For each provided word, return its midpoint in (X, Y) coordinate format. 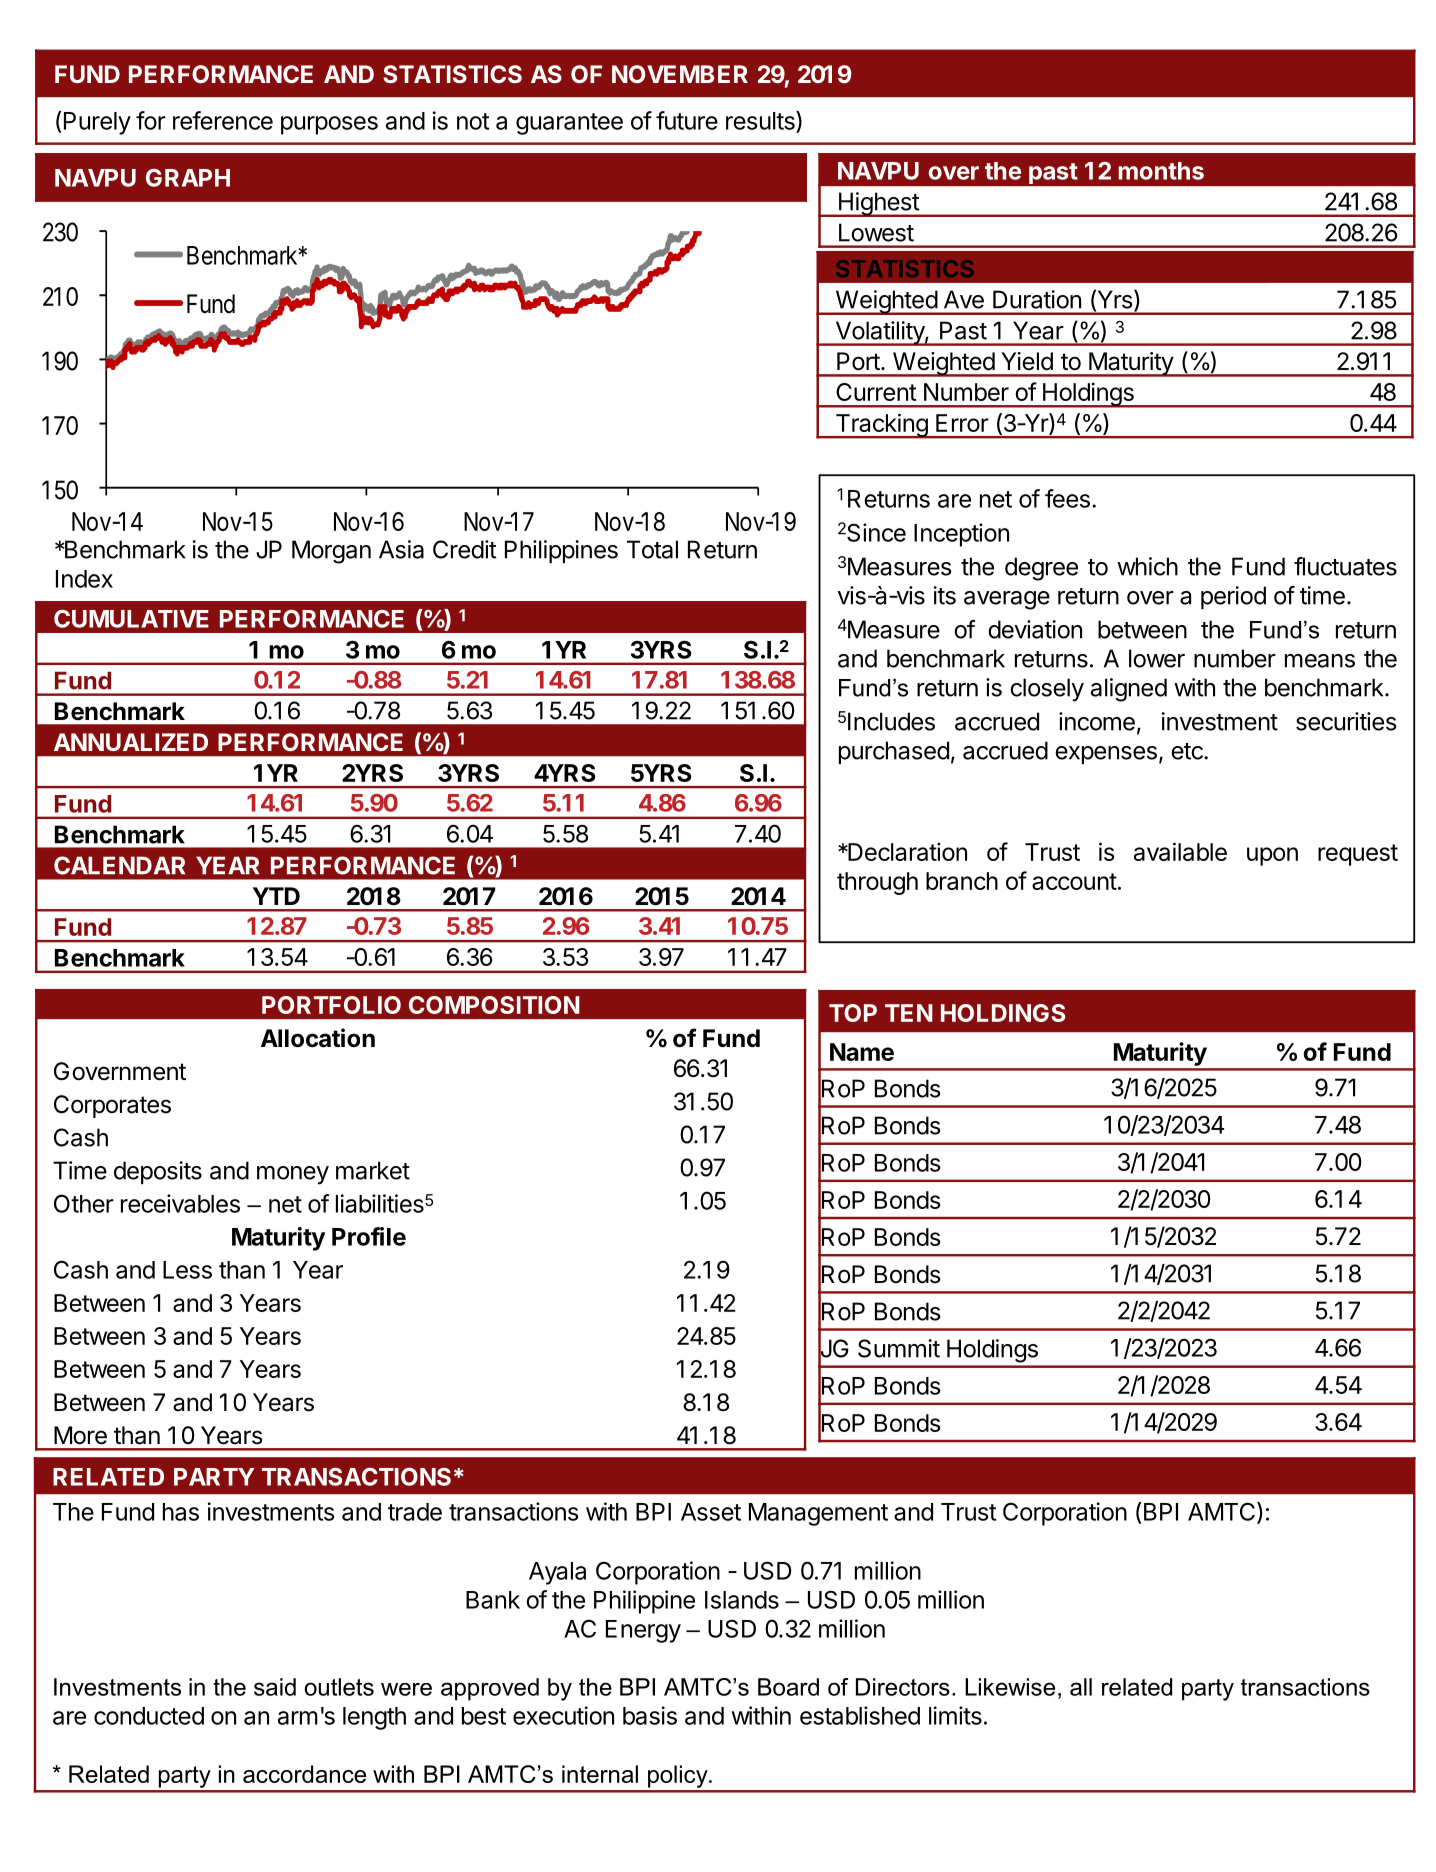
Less (187, 1270)
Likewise (1010, 1687)
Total (652, 549)
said (275, 1687)
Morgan (331, 552)
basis (650, 1715)
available (1180, 851)
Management (818, 1514)
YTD (276, 896)
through (877, 883)
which (1147, 566)
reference (223, 120)
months (1161, 171)
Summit (899, 1348)
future (687, 120)
